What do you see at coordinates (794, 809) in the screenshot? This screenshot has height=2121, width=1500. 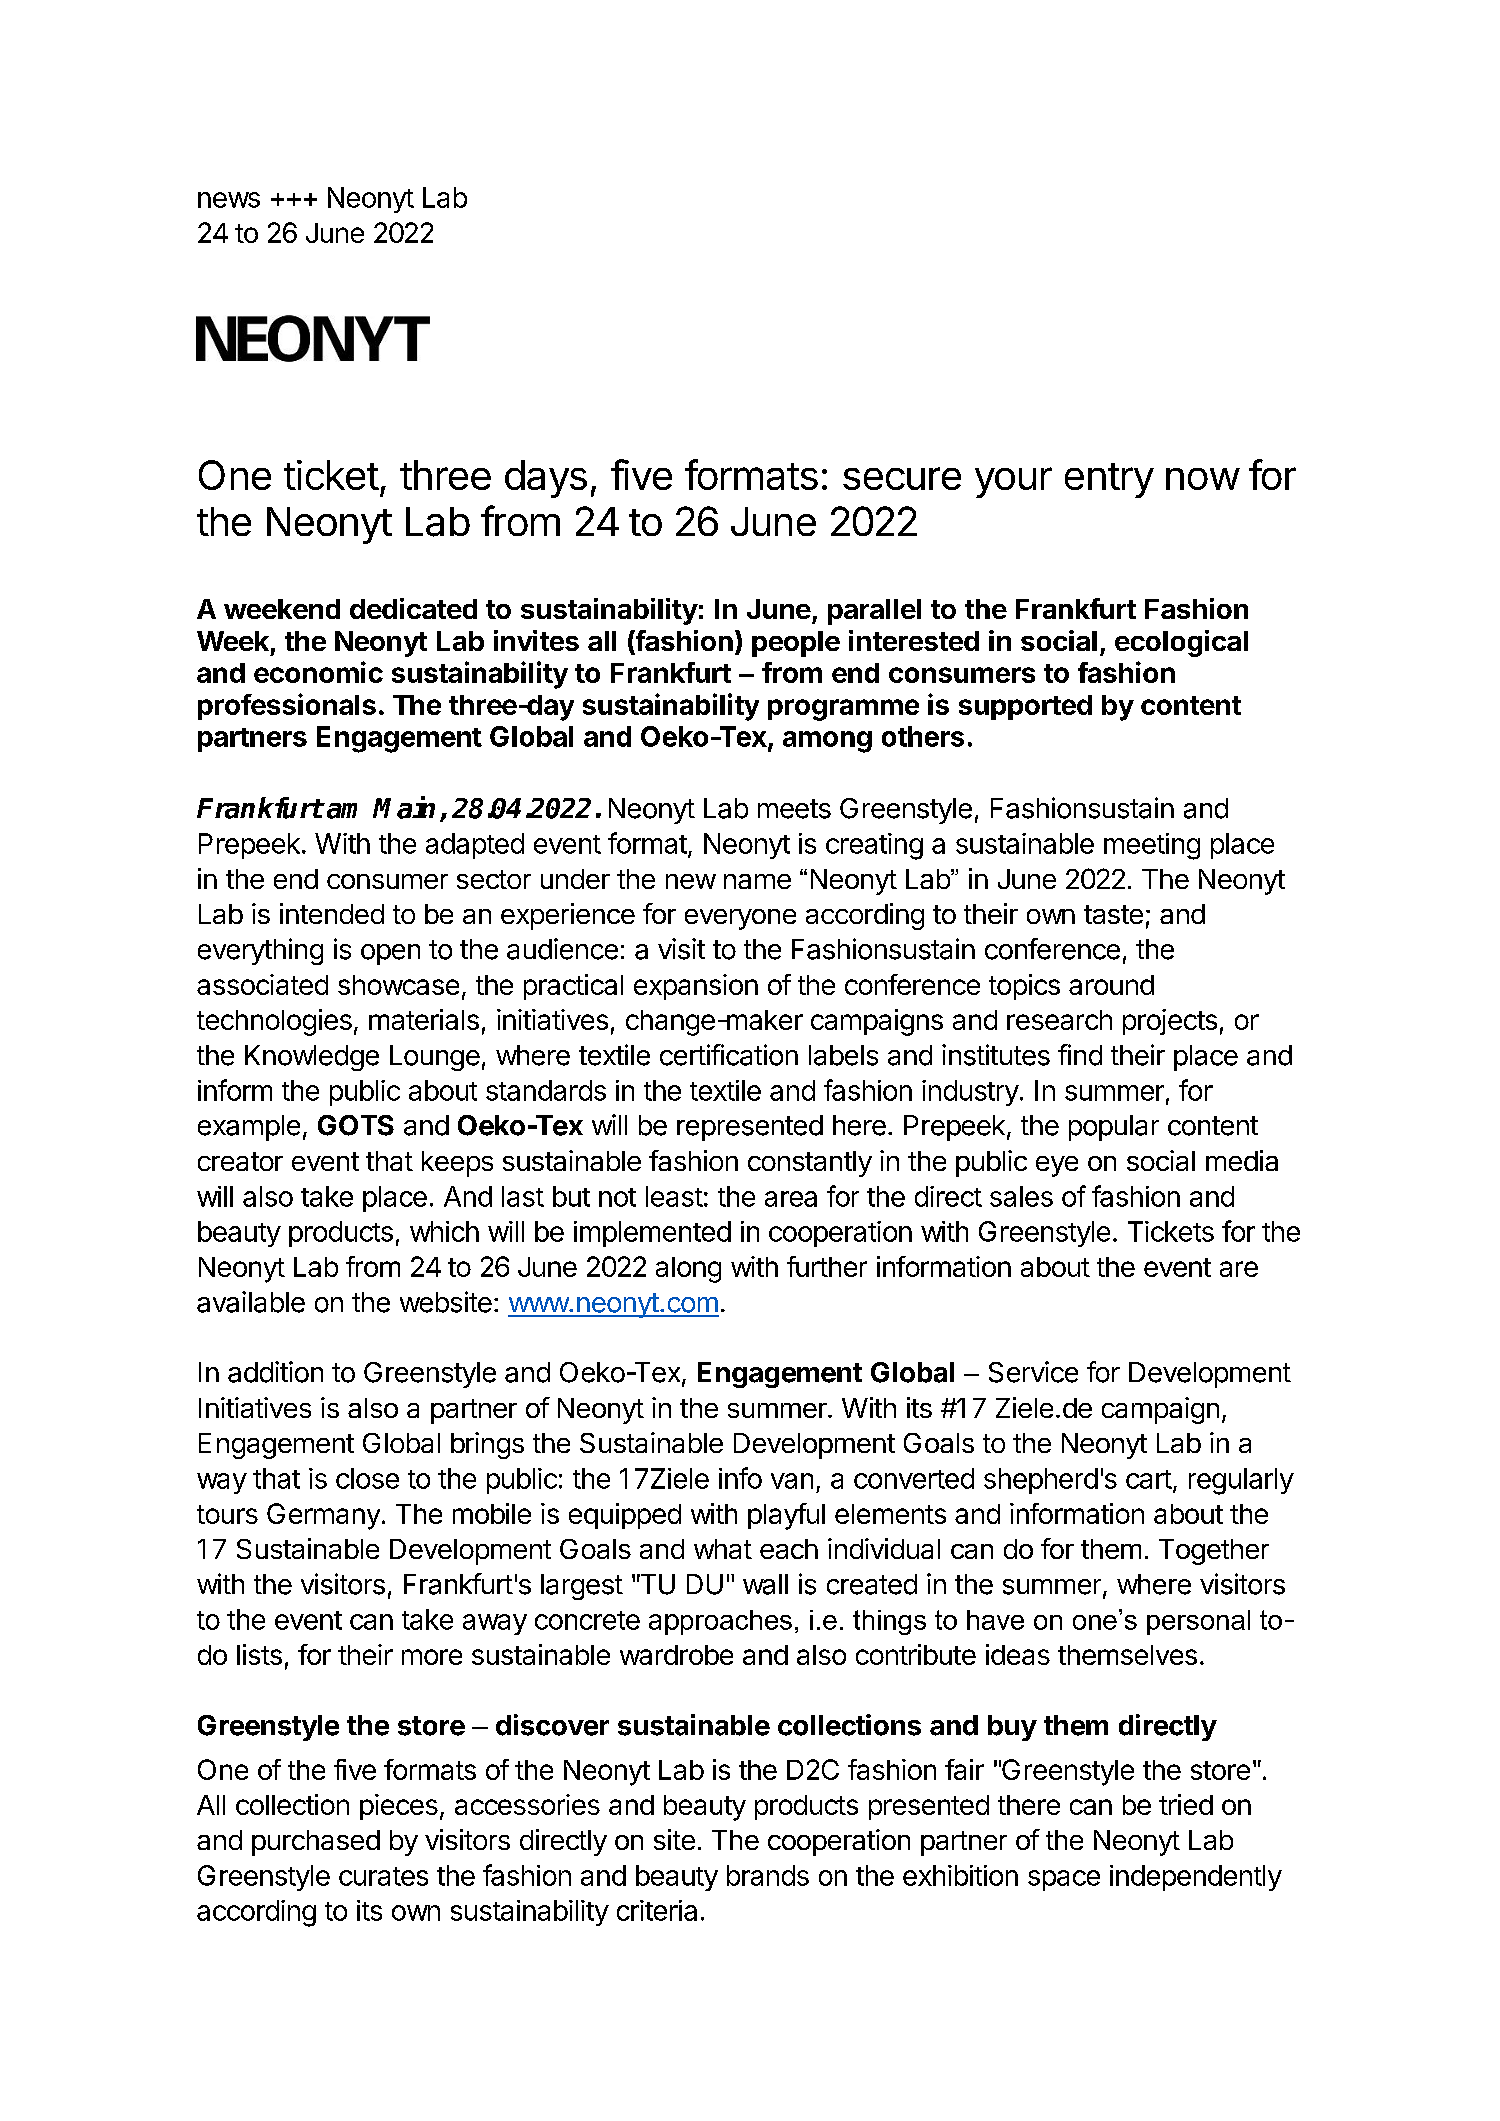 I see `meets` at bounding box center [794, 809].
